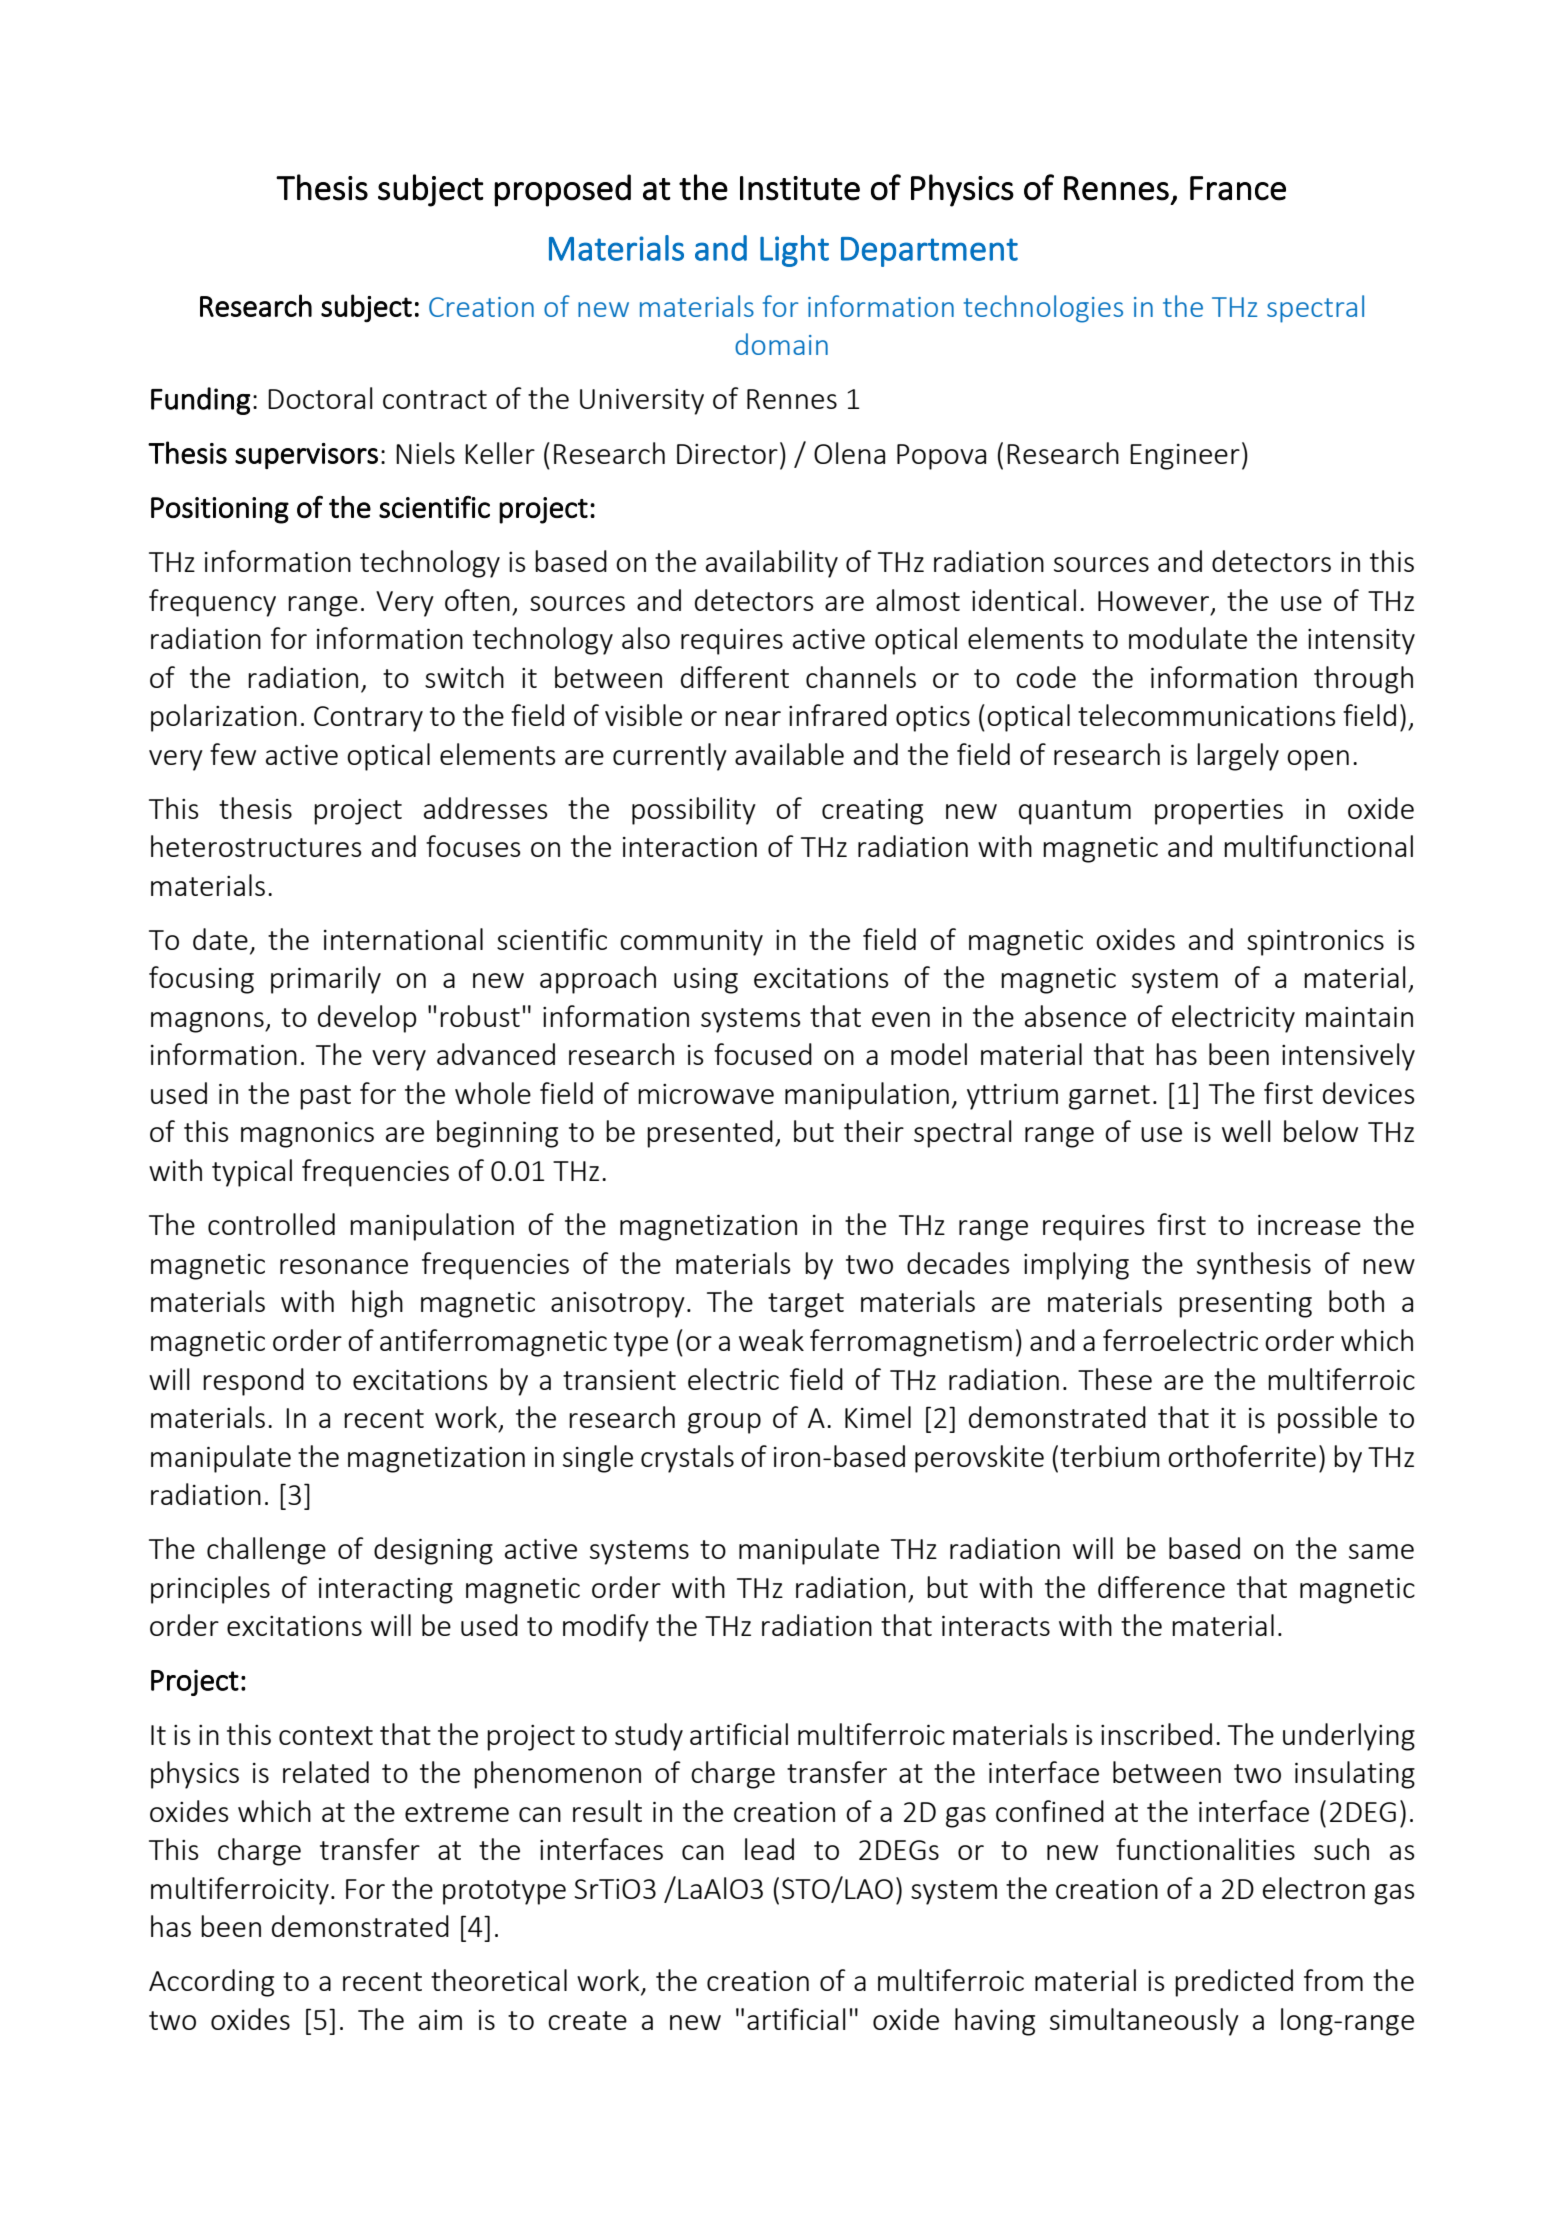  I want to click on Doctoral, so click(320, 398).
